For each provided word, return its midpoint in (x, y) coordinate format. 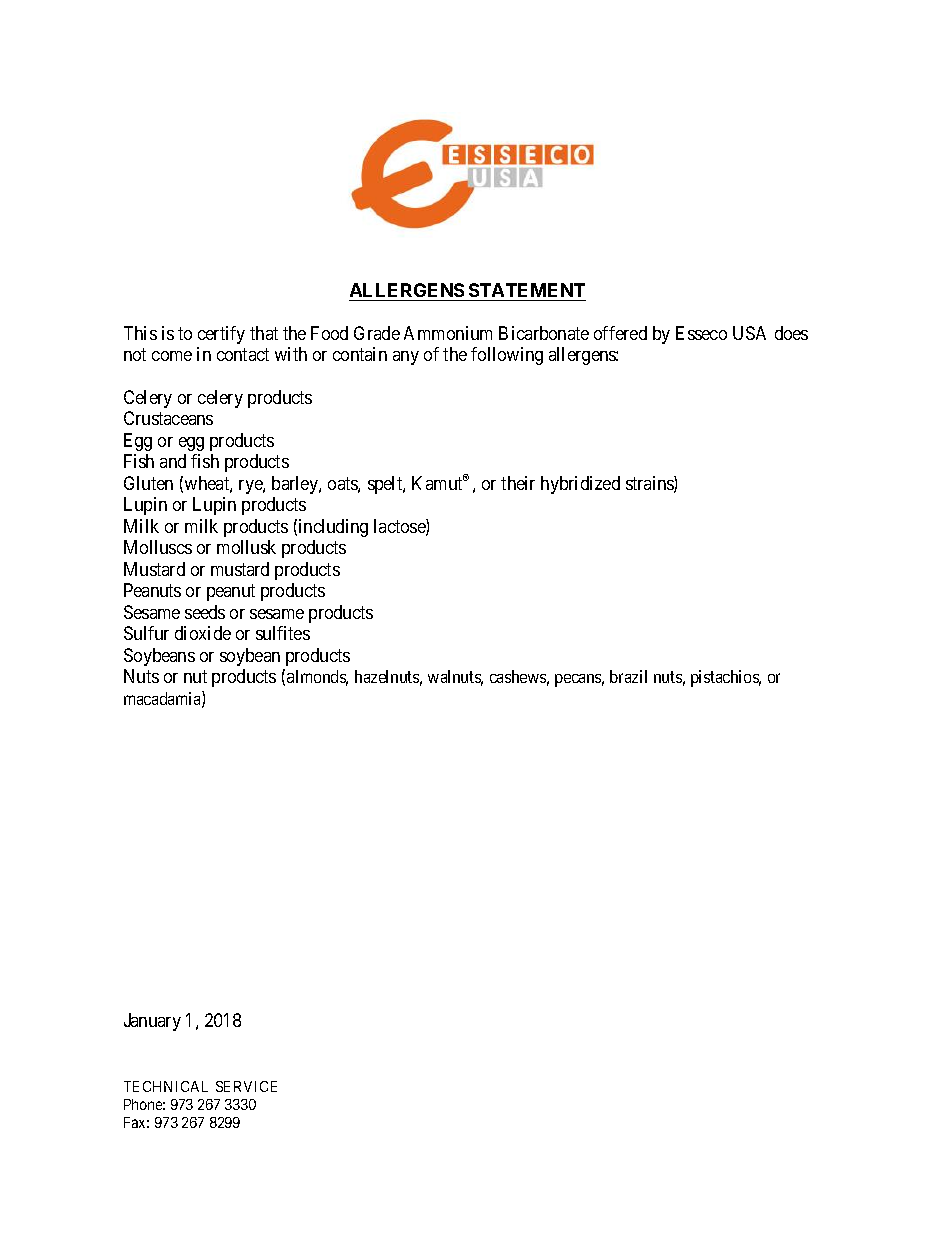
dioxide (203, 633)
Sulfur (146, 633)
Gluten (148, 483)
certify (221, 335)
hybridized (580, 485)
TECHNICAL (166, 1086)
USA (749, 333)
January (152, 1022)
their (518, 483)
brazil (628, 676)
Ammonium (448, 333)
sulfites (283, 633)
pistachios (726, 678)
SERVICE (246, 1086)
